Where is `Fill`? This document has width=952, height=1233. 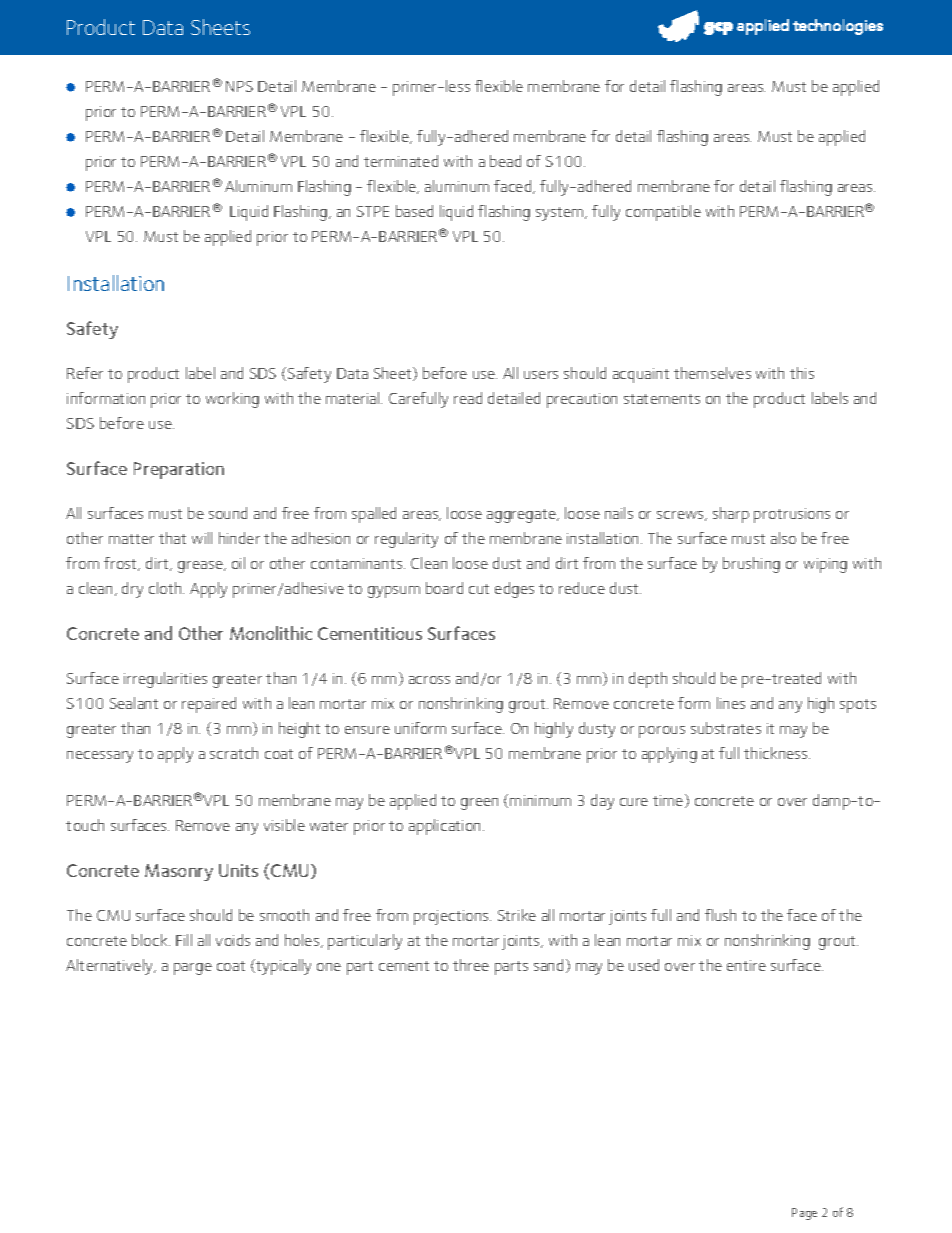
Fill is located at coordinates (184, 940).
